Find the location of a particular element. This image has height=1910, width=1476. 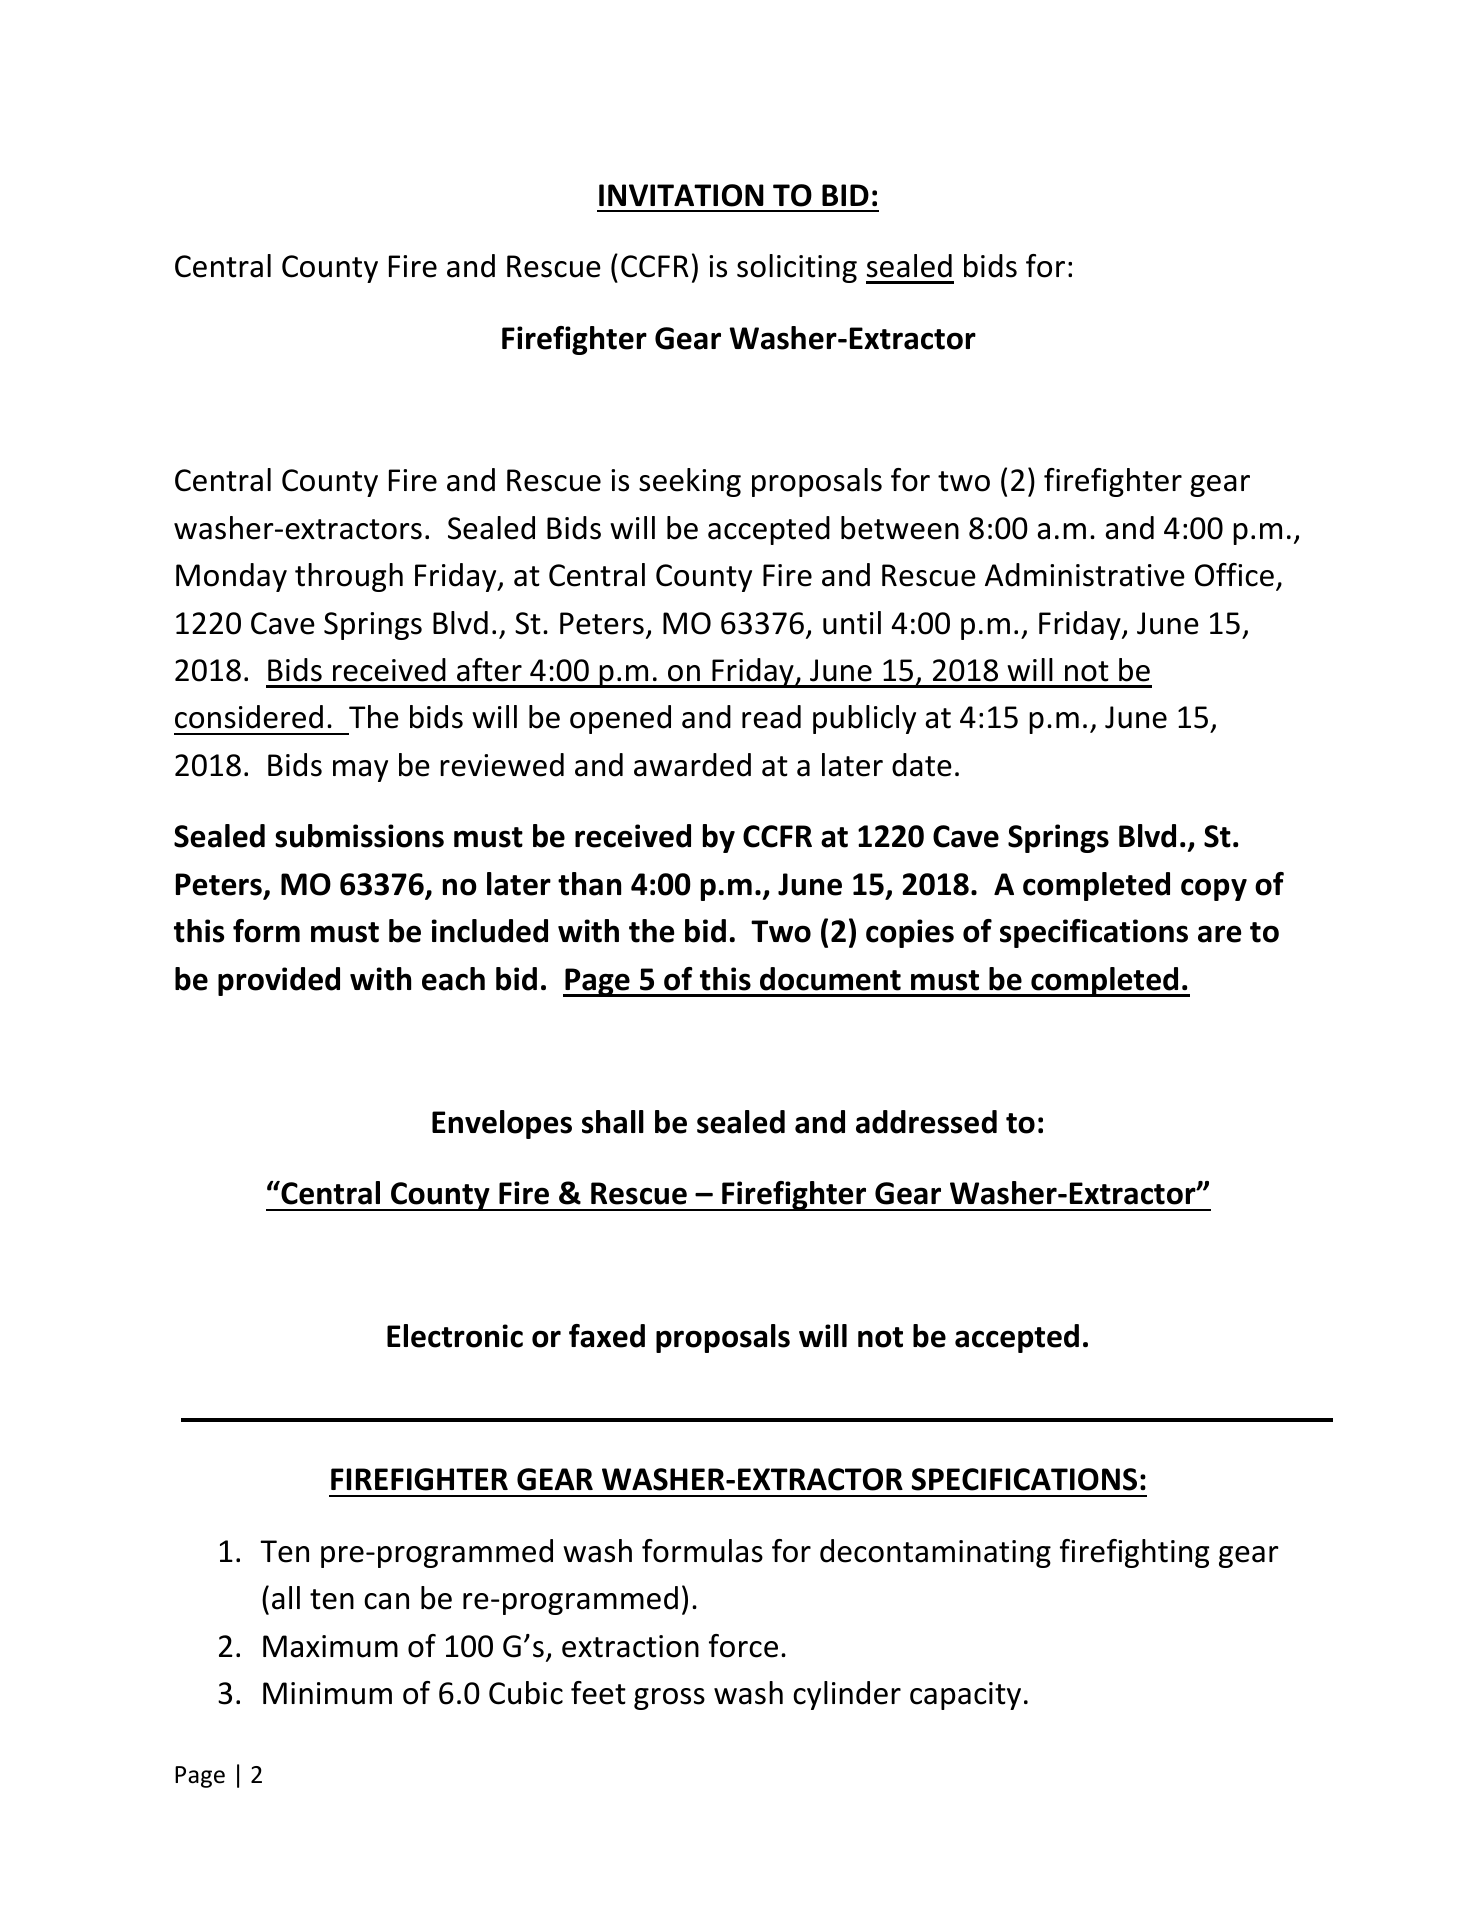

INVITATION is located at coordinates (681, 195).
